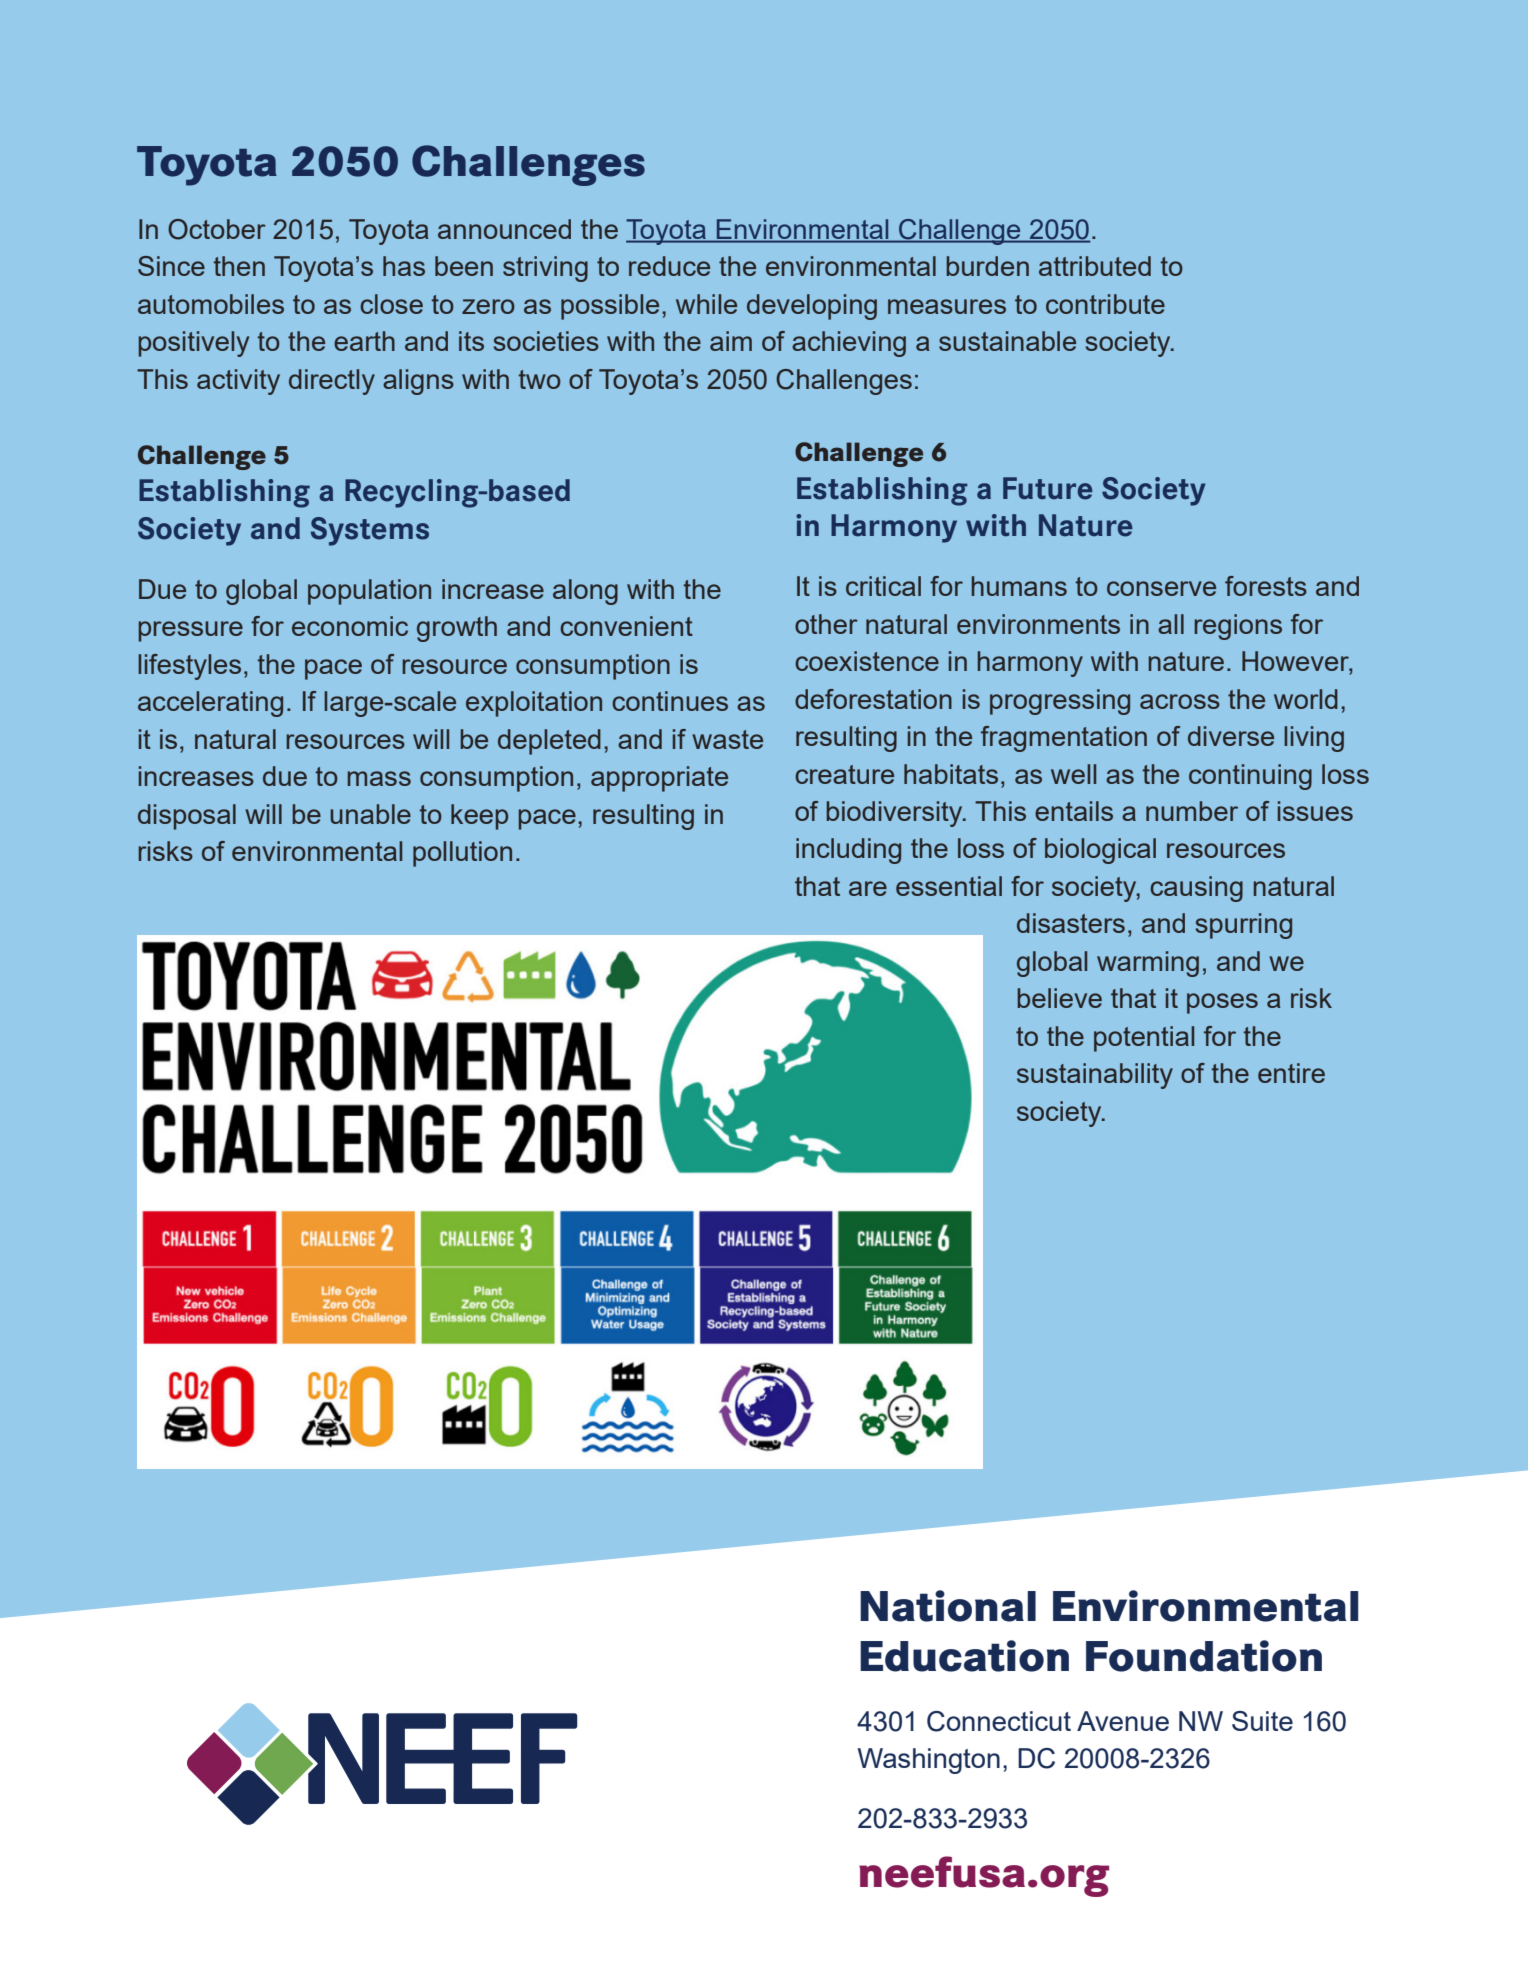  What do you see at coordinates (1095, 1076) in the image?
I see `sustainability` at bounding box center [1095, 1076].
